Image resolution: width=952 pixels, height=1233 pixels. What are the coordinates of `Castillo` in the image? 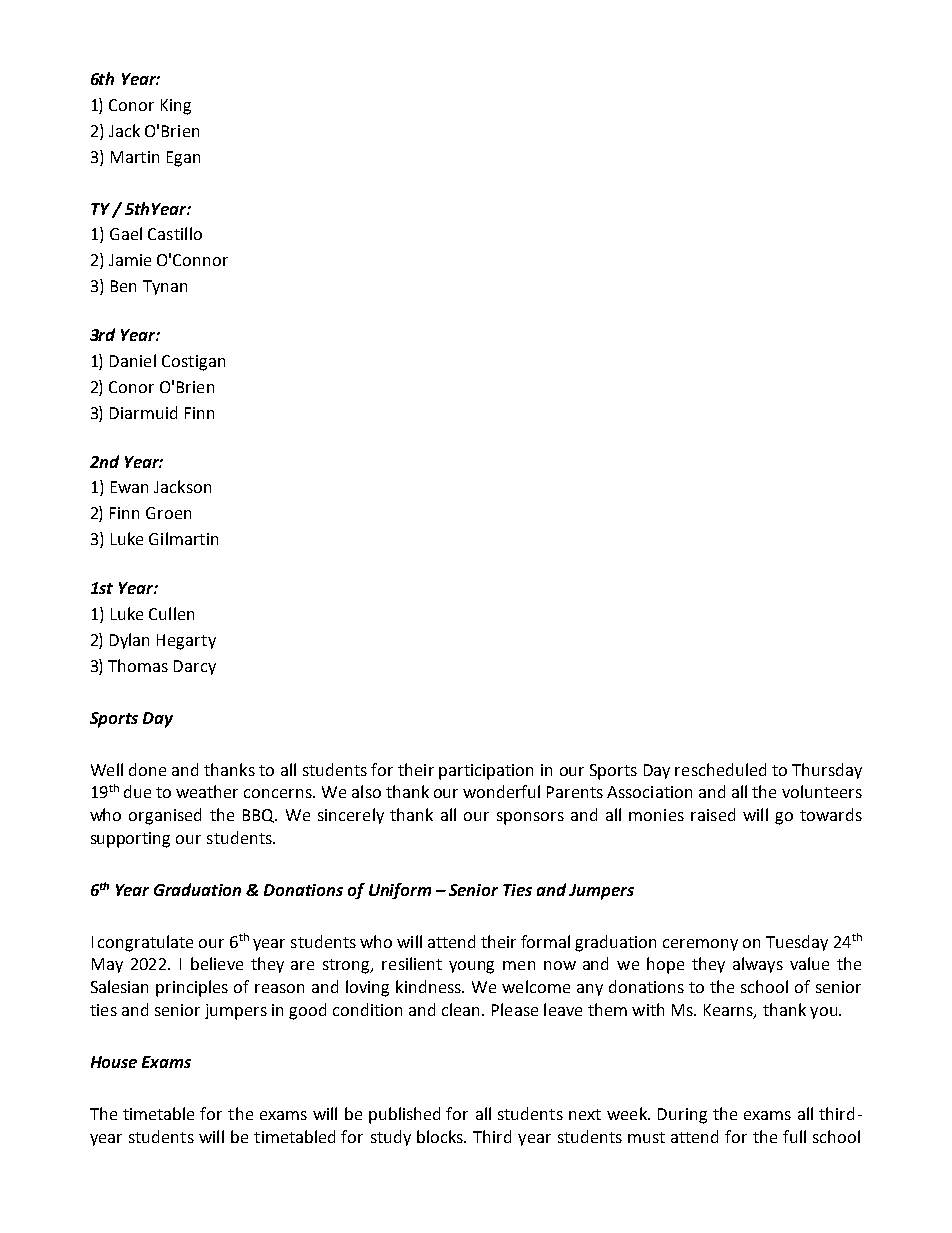 It's located at (175, 233).
